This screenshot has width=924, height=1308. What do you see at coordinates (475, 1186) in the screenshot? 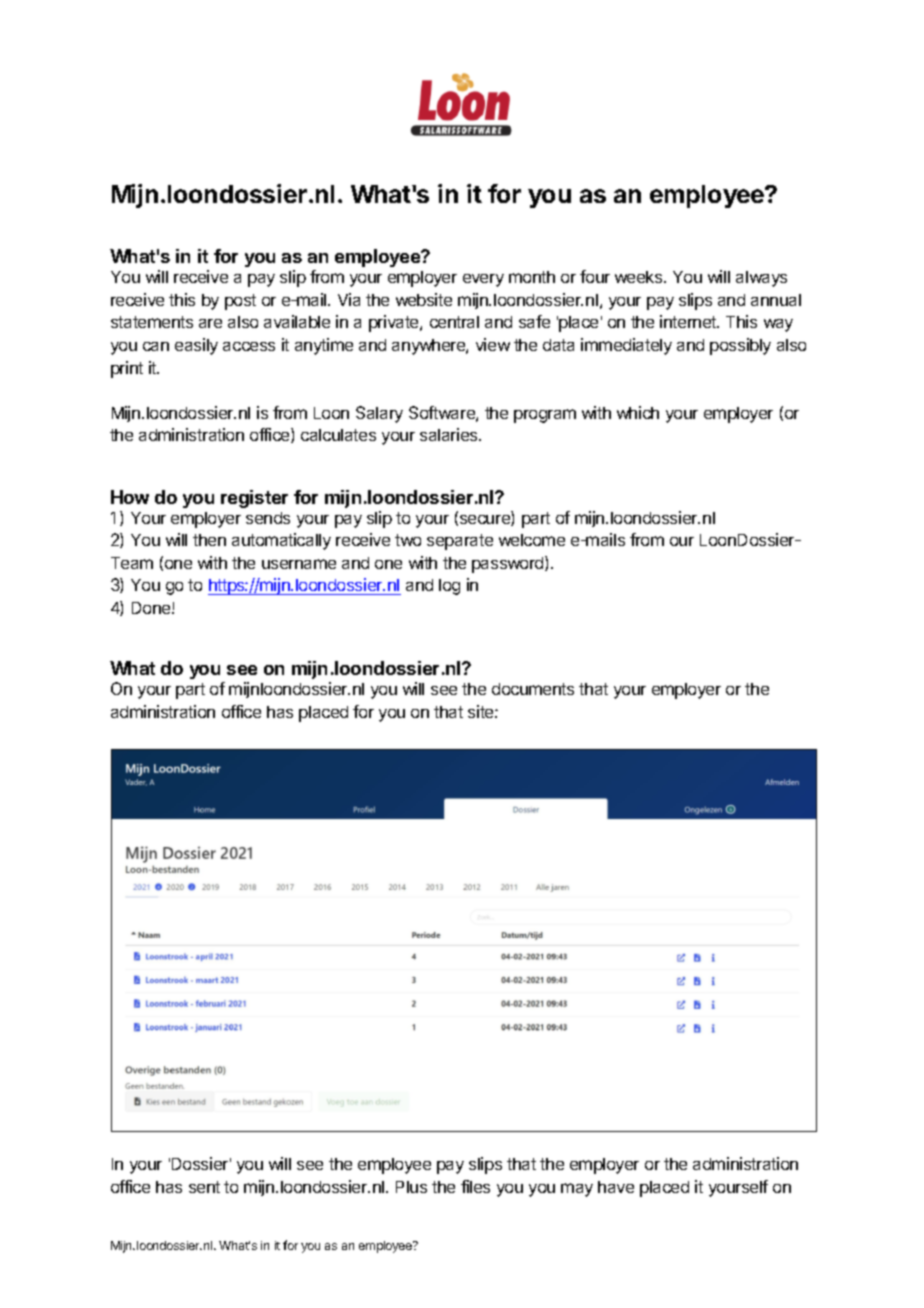
I see `files` at bounding box center [475, 1186].
